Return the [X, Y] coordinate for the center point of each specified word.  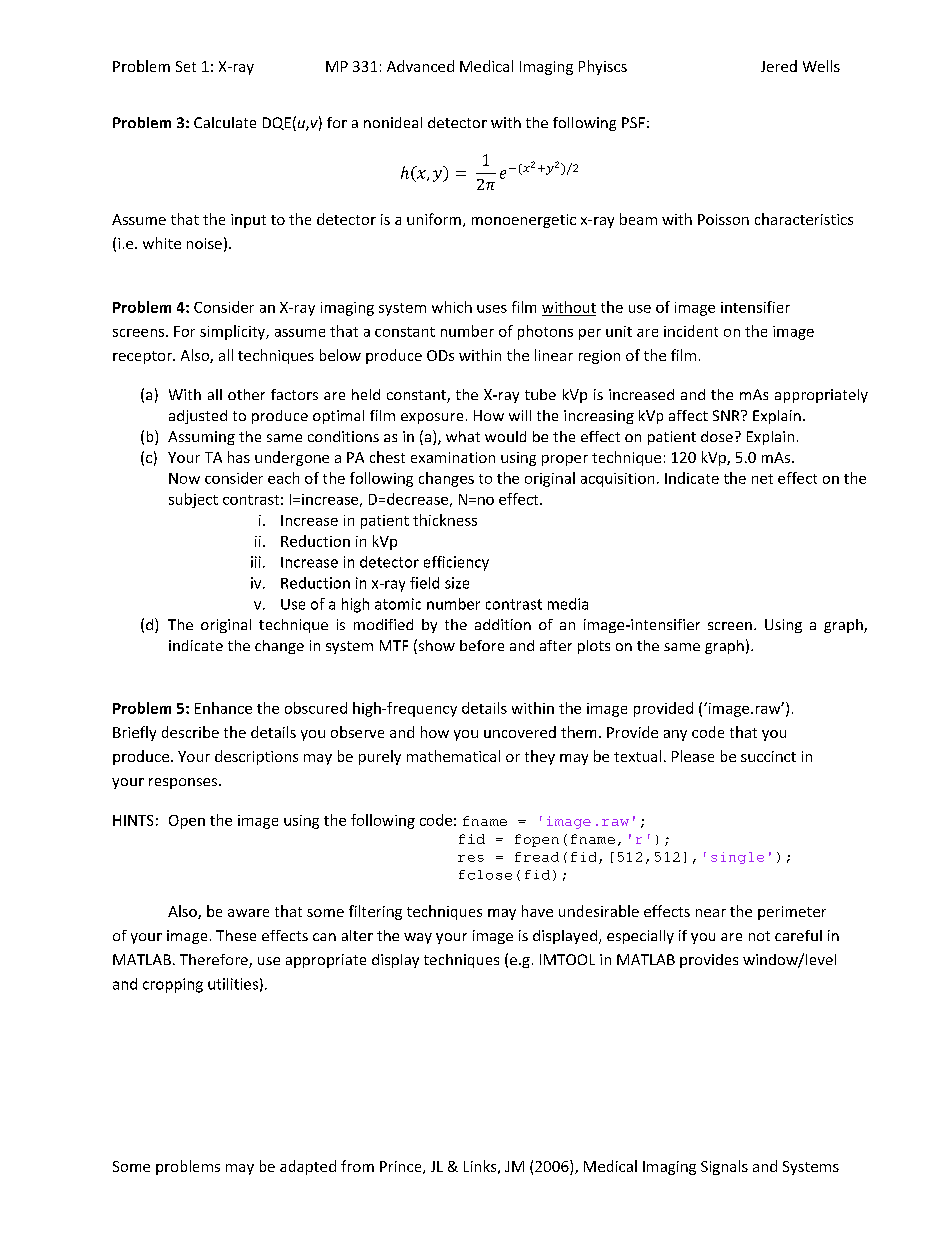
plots [594, 647]
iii [256, 562]
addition [503, 624]
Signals [724, 1167]
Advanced [420, 66]
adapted [308, 1167]
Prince [402, 1167]
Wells [821, 66]
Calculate [225, 122]
